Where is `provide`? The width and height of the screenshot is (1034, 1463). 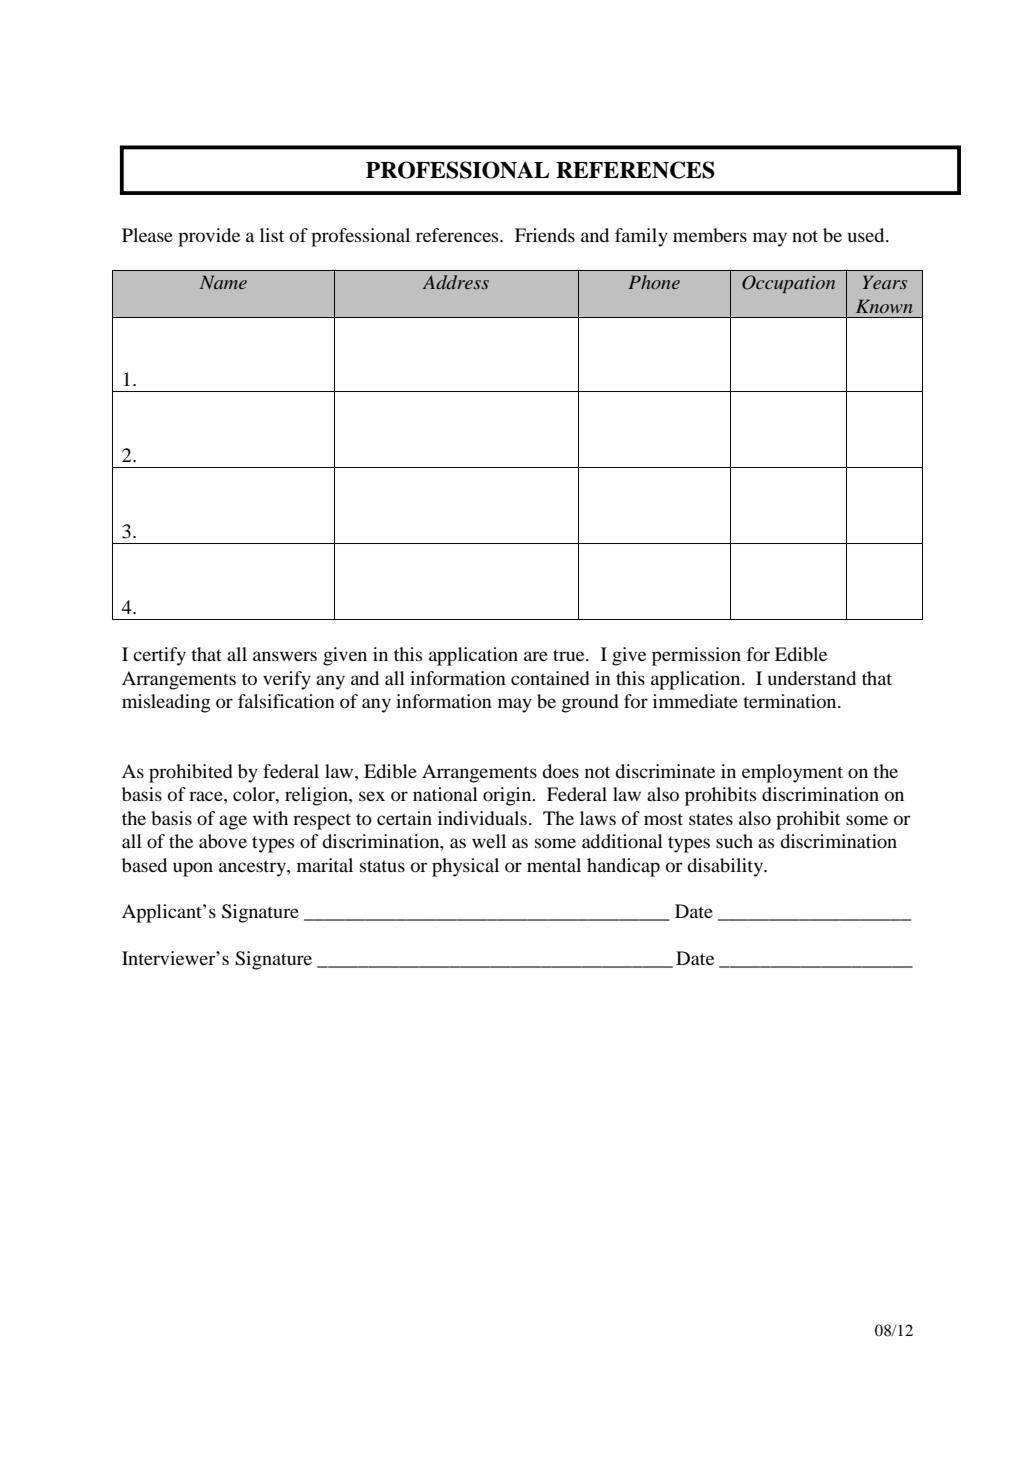 provide is located at coordinates (209, 237).
